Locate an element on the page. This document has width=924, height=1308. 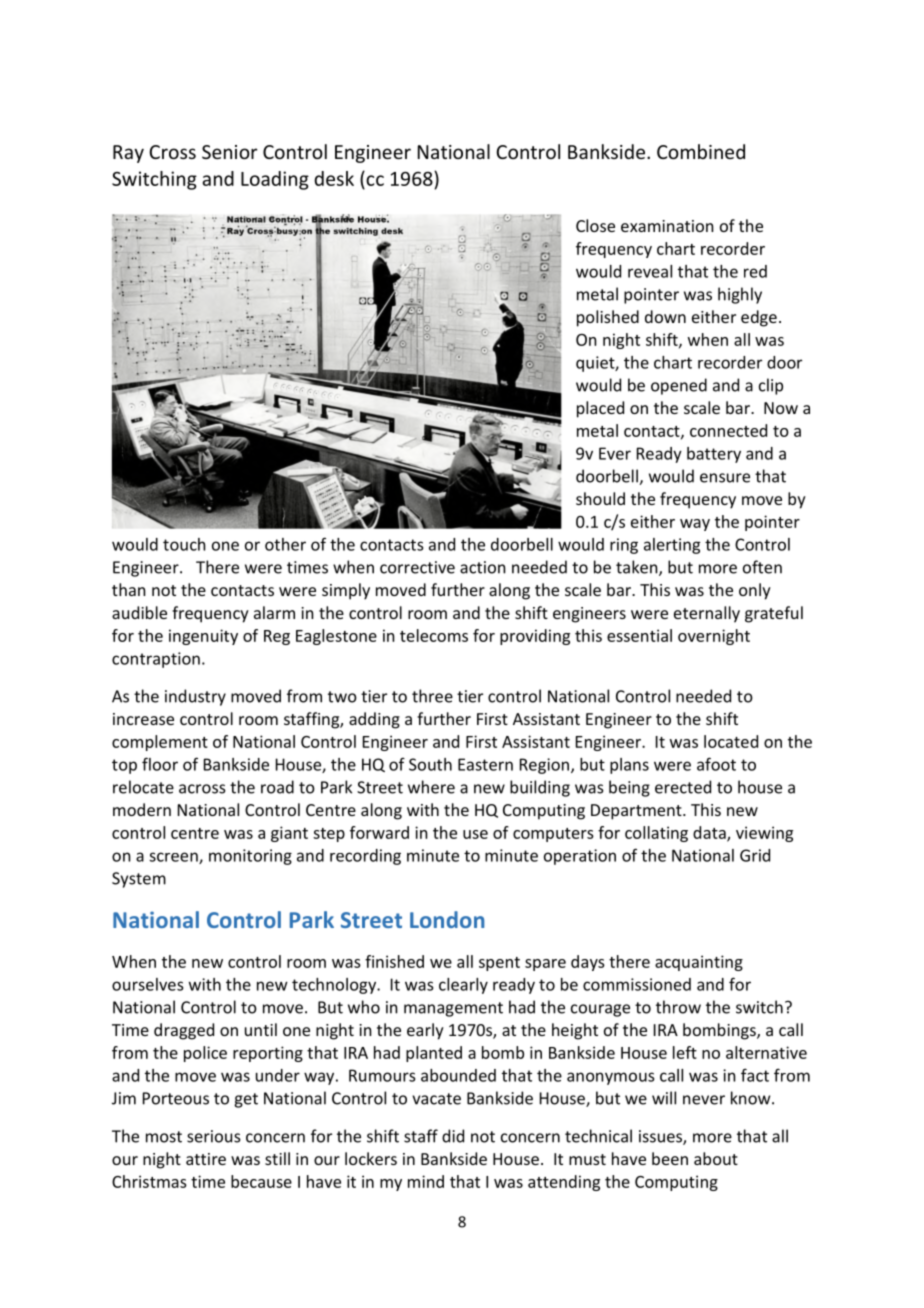
about is located at coordinates (716, 1158).
